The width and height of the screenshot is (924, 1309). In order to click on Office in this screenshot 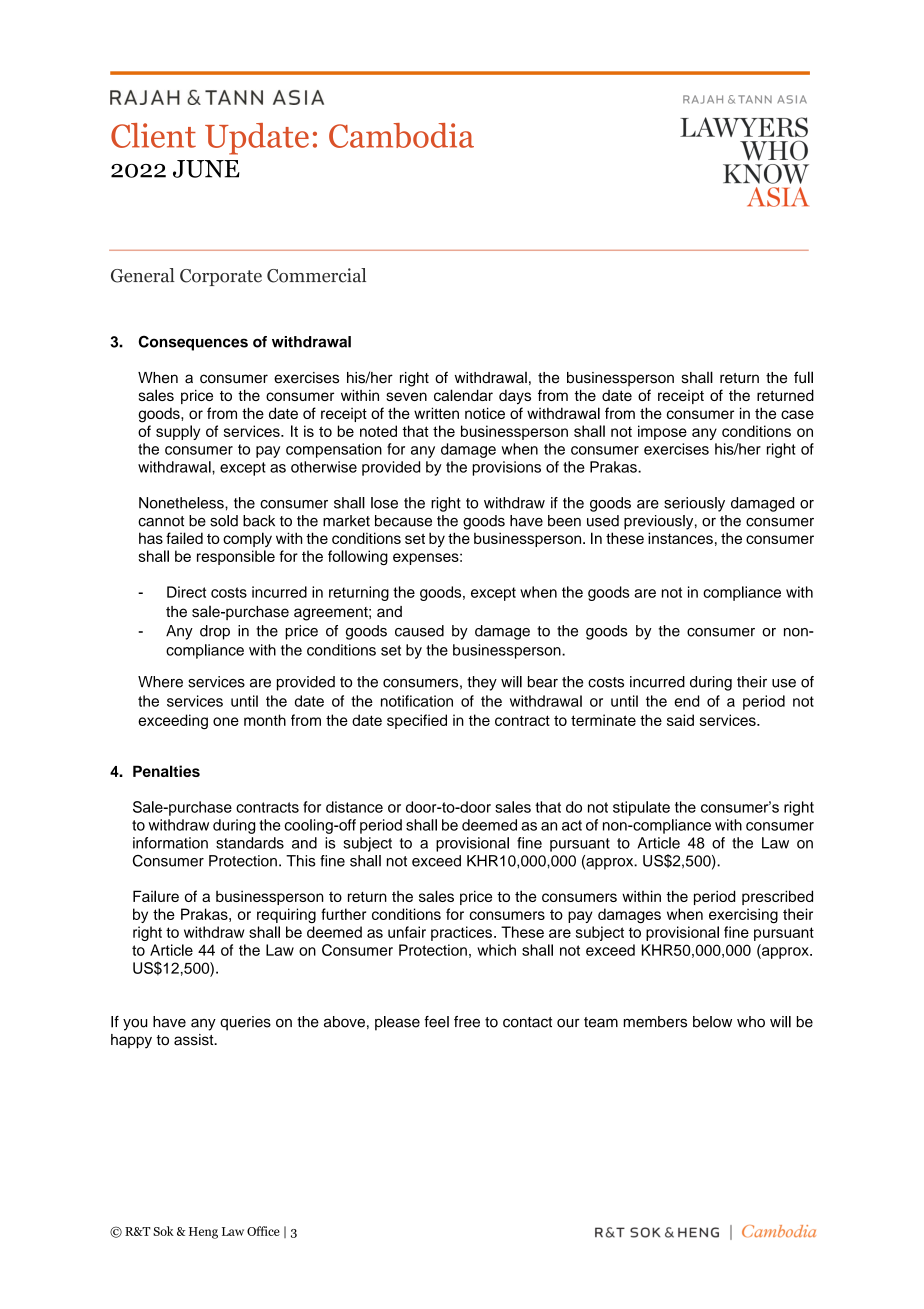, I will do `click(263, 1231)`.
